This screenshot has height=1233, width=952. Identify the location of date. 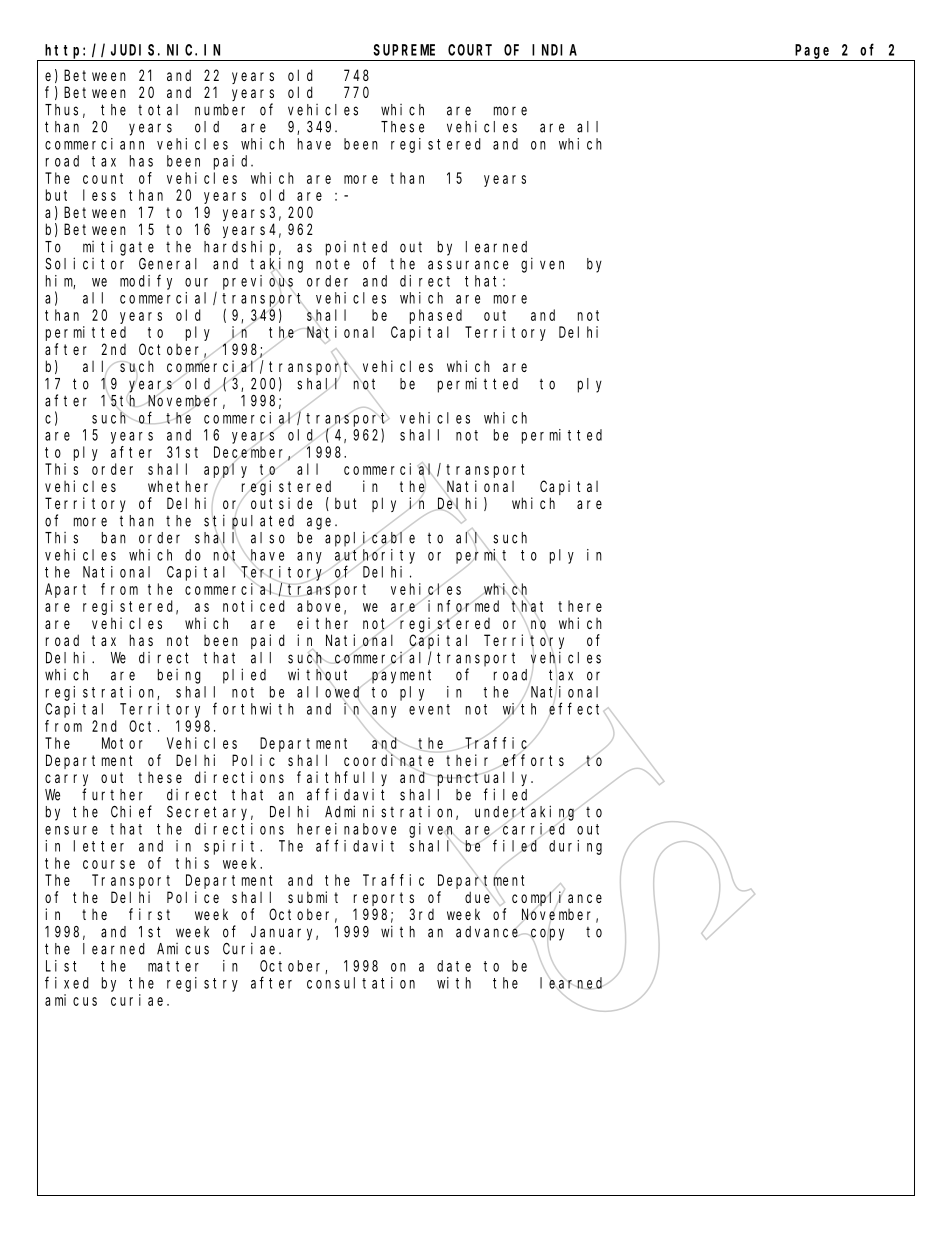
(454, 966).
